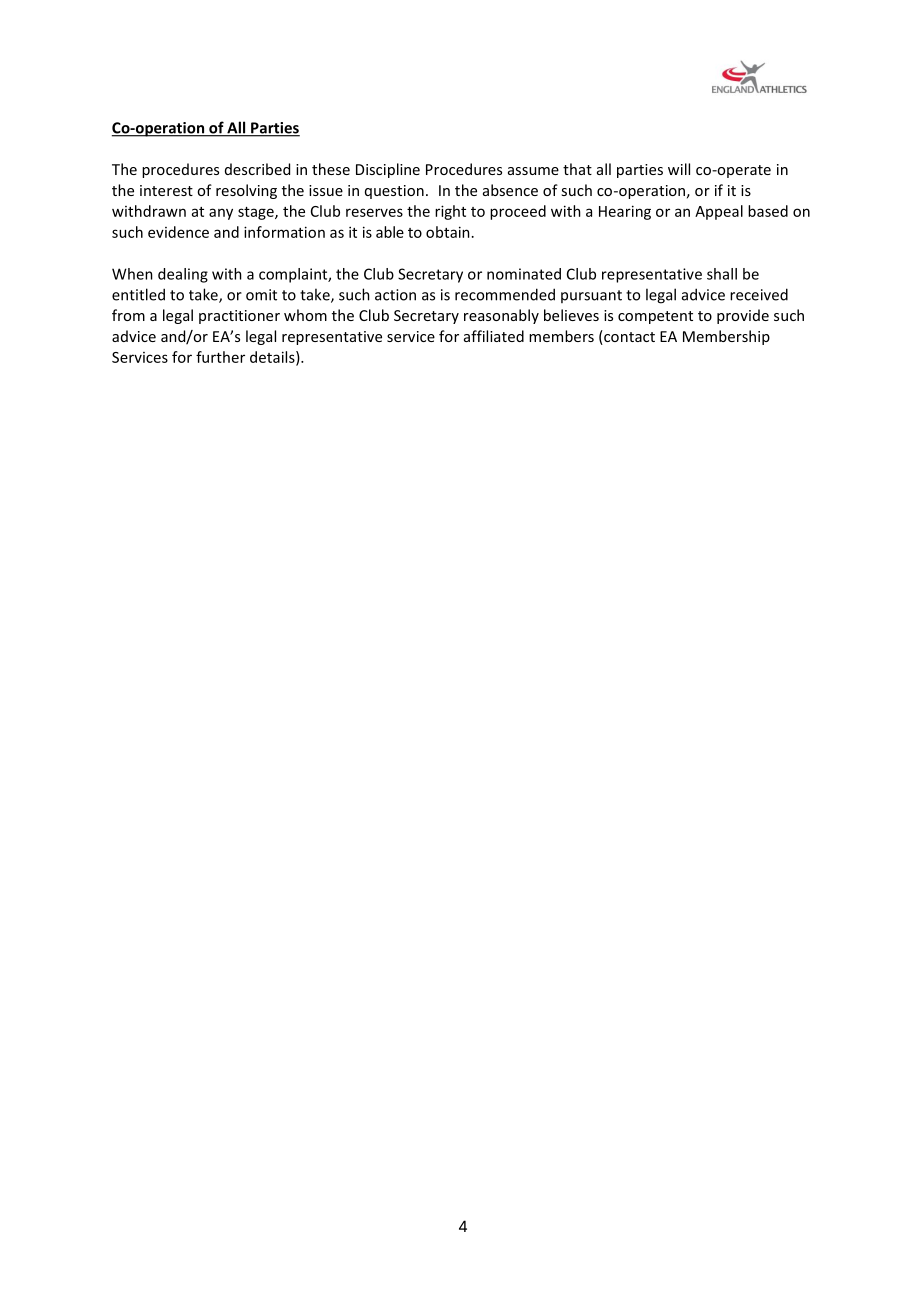 The image size is (924, 1308). I want to click on further, so click(220, 357).
